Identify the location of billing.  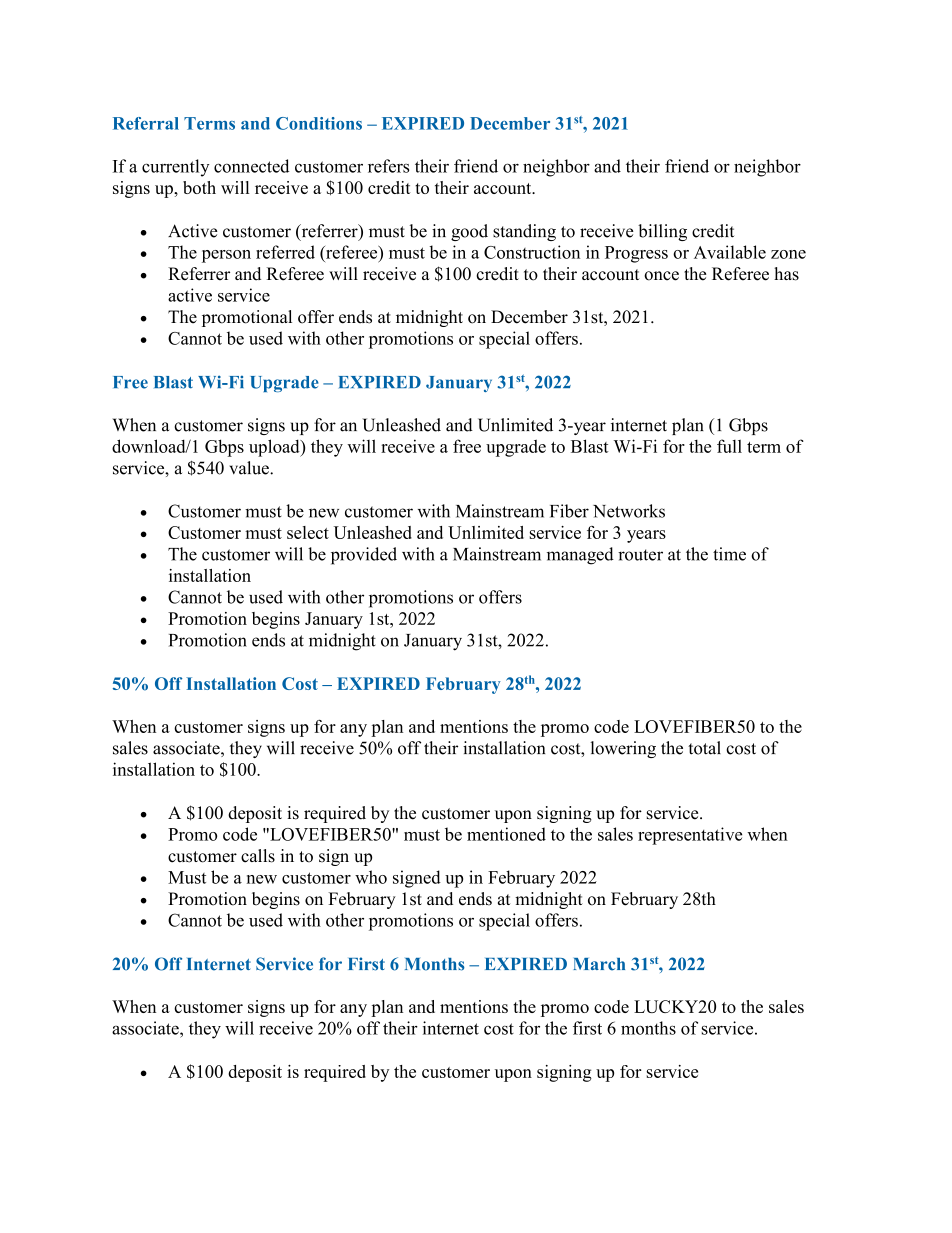
(662, 232).
